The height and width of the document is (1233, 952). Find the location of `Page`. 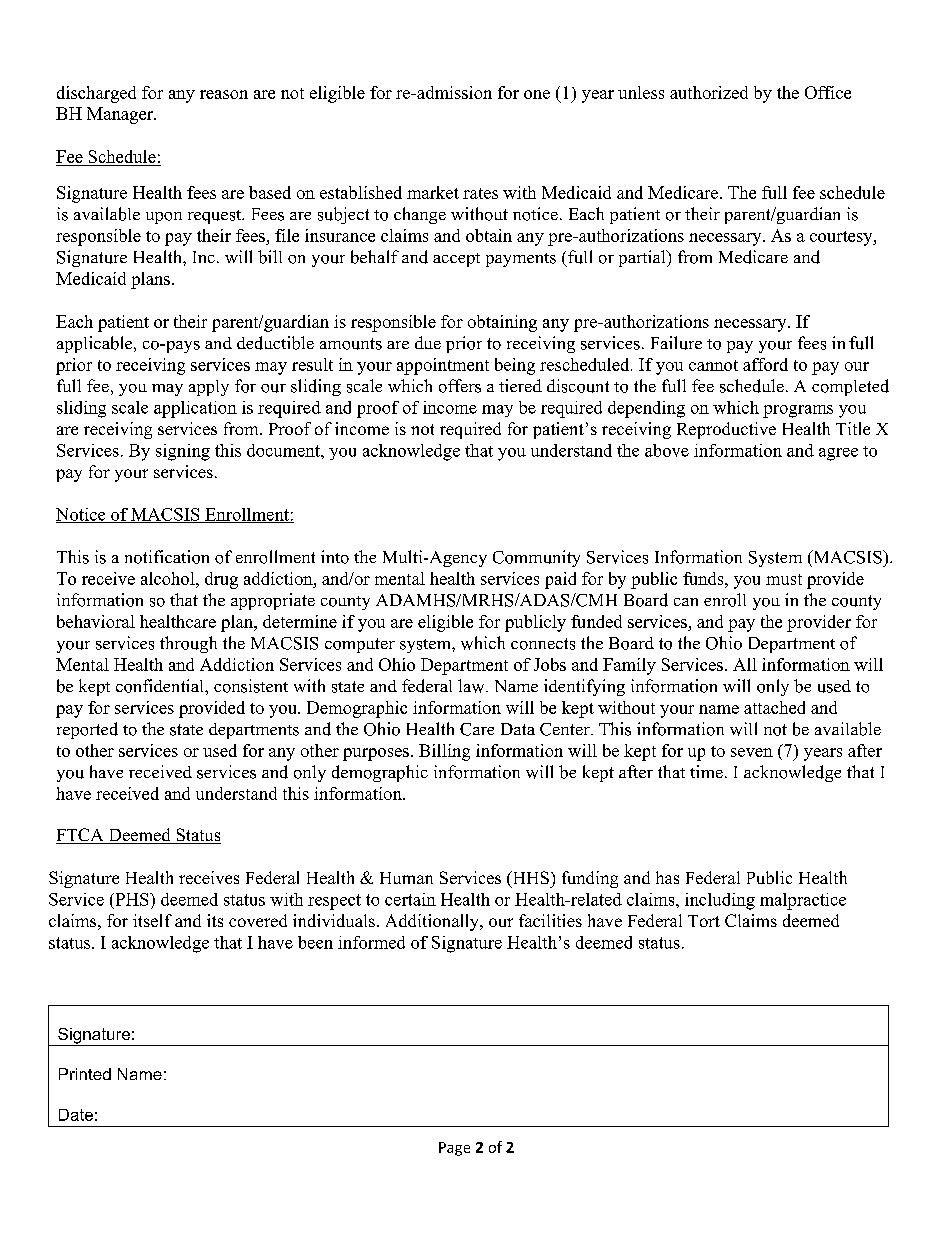

Page is located at coordinates (454, 1149).
